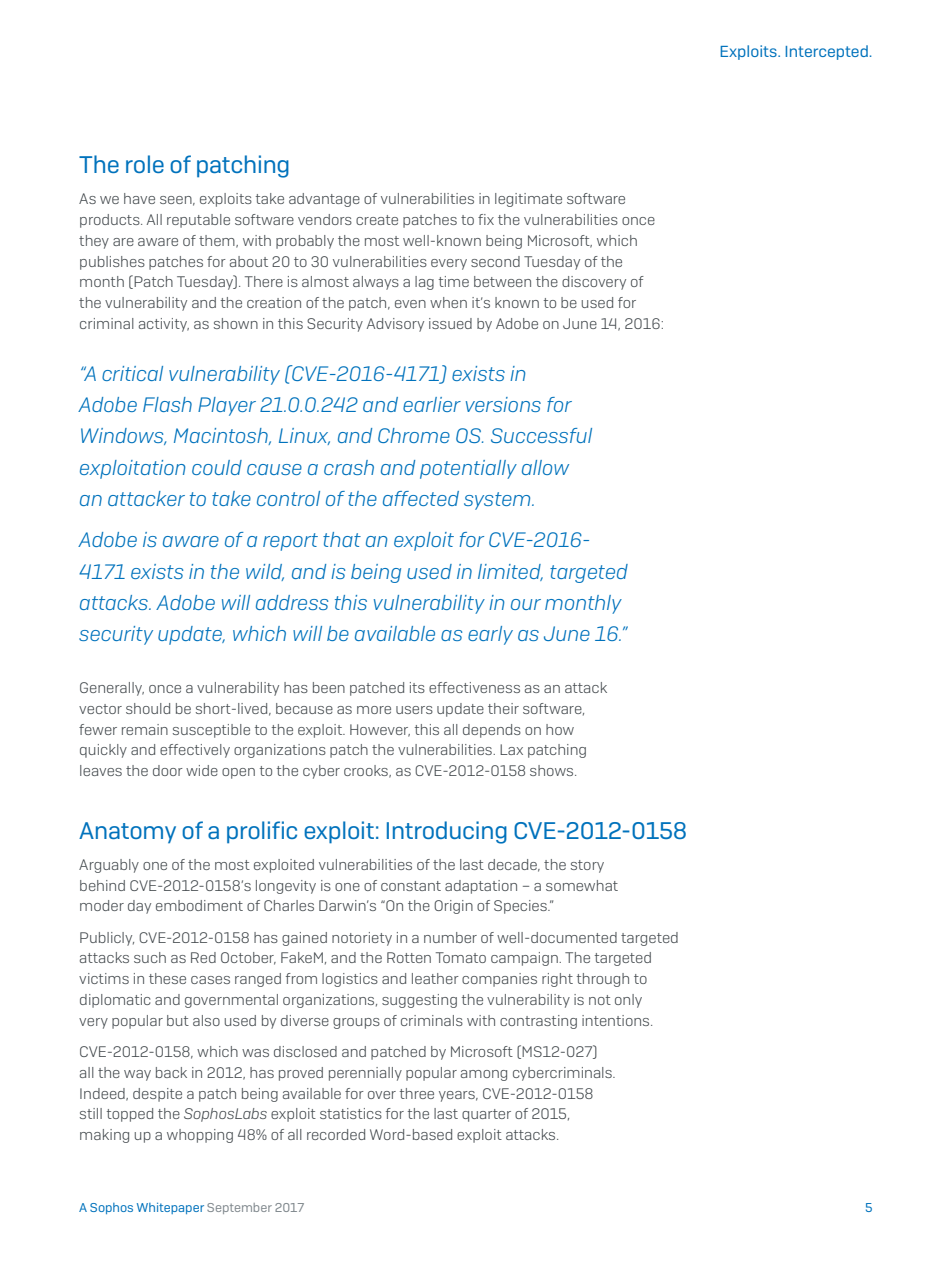 The height and width of the screenshot is (1270, 952). Describe the element at coordinates (528, 200) in the screenshot. I see `legitimate` at that location.
